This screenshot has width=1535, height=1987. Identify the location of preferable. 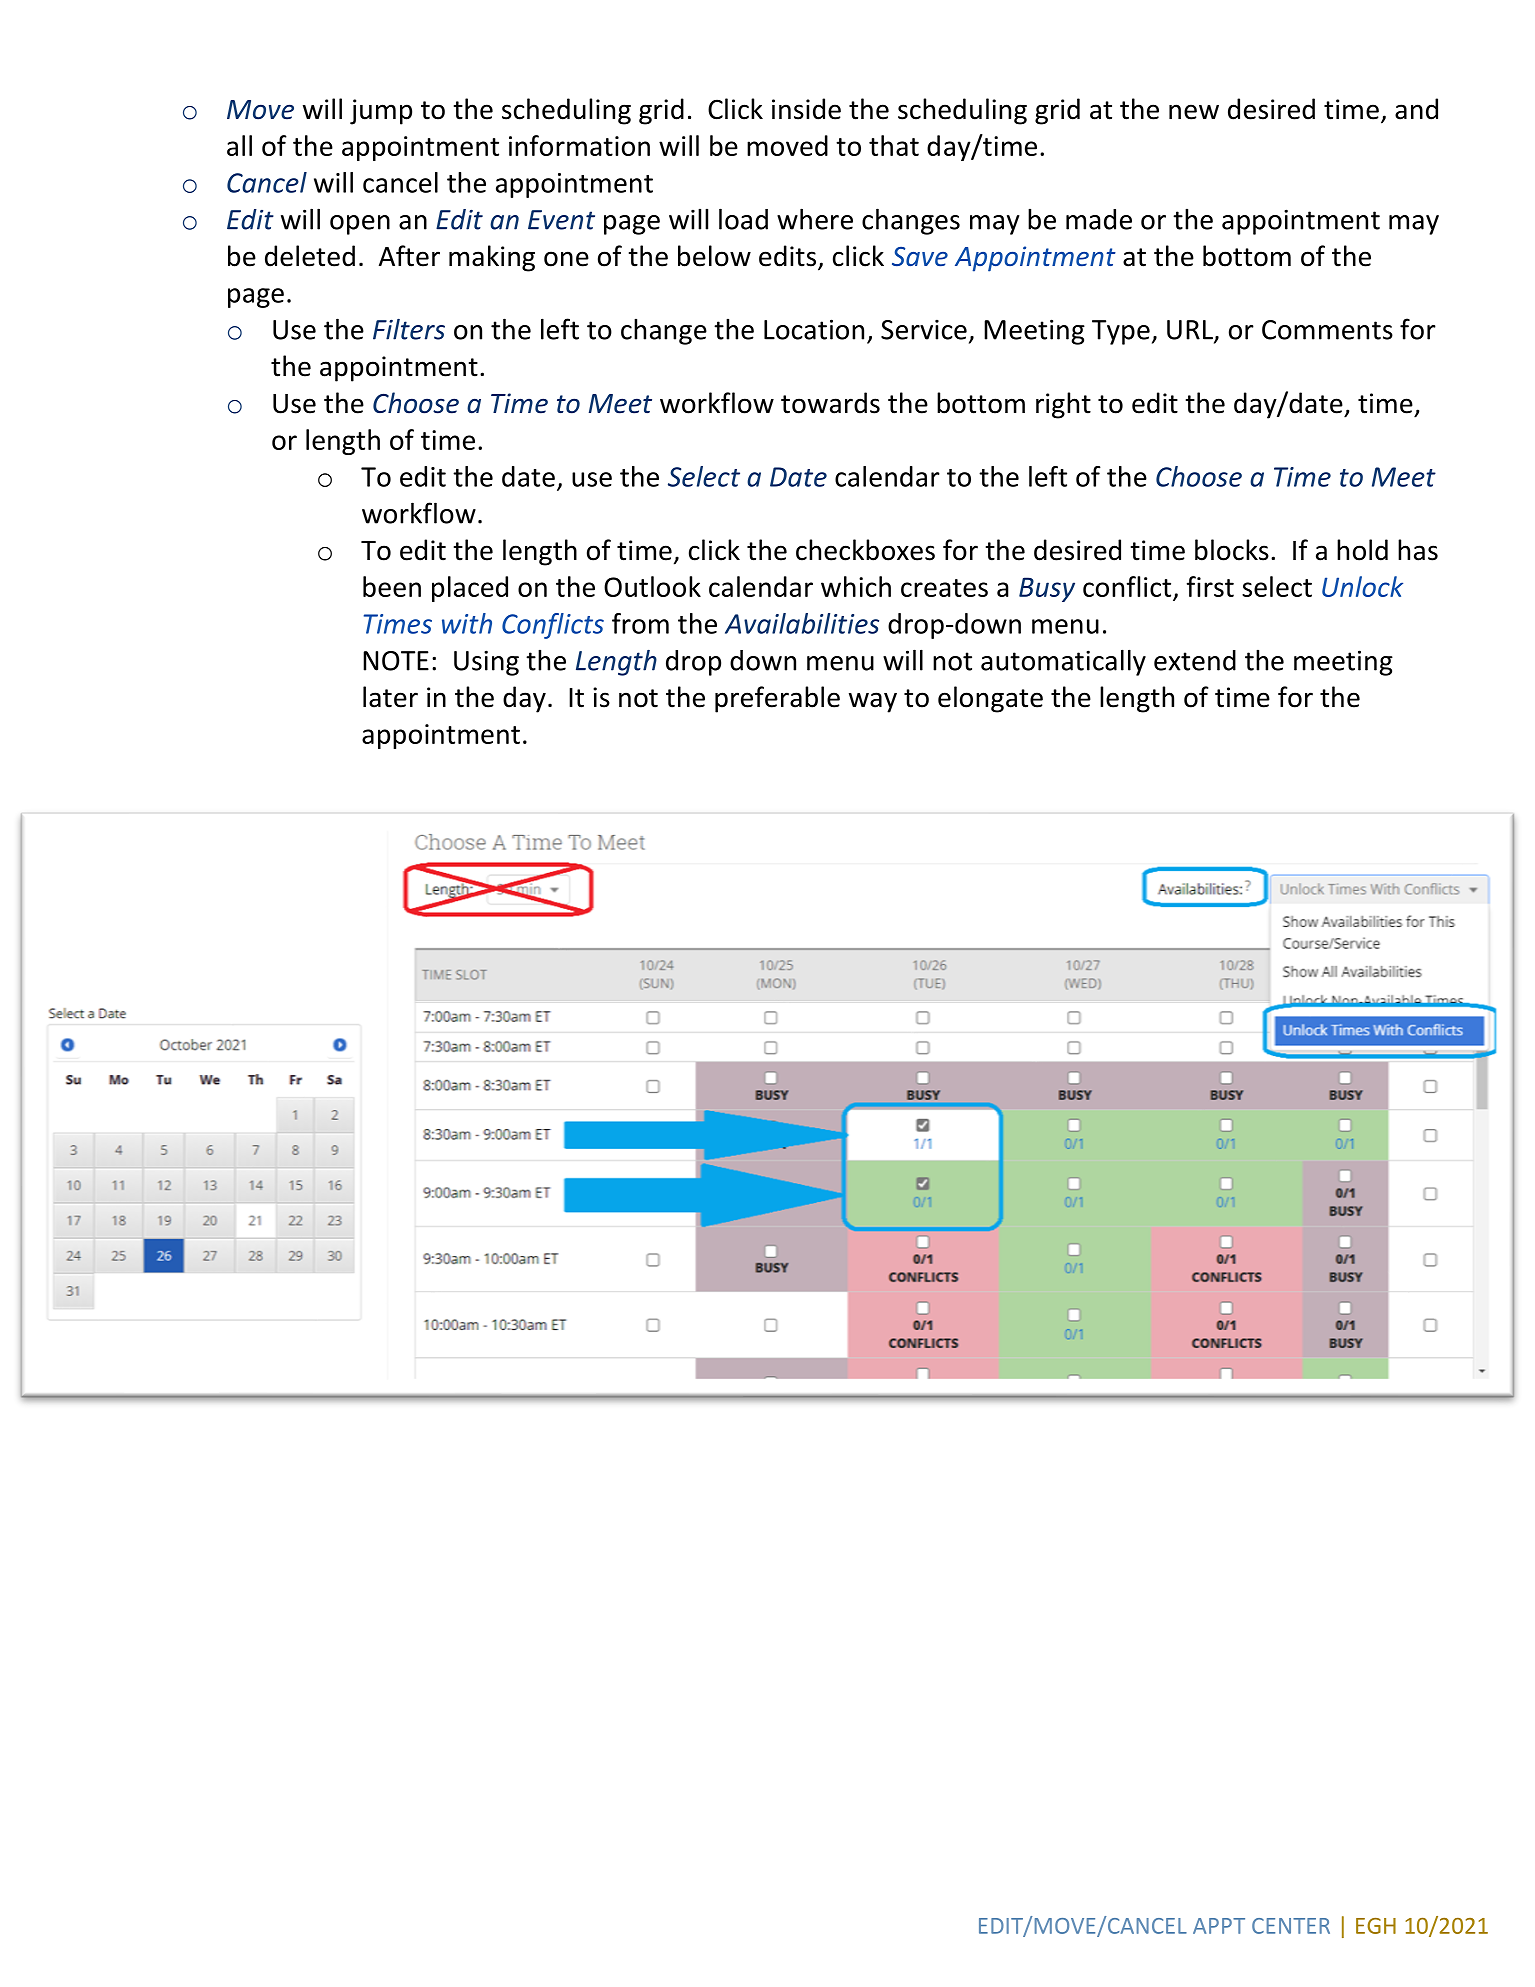
(777, 699).
